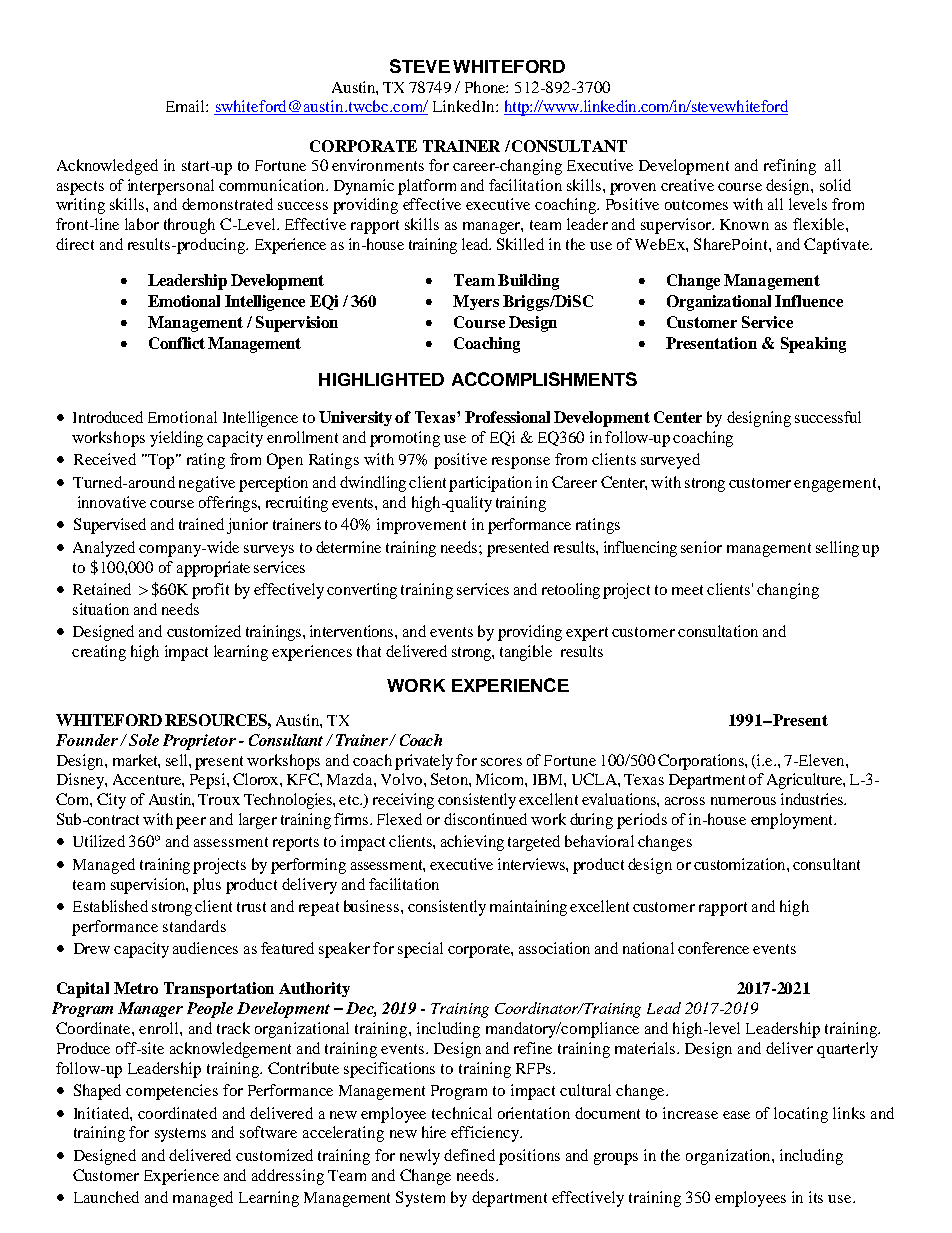 Image resolution: width=952 pixels, height=1233 pixels. What do you see at coordinates (469, 1155) in the screenshot?
I see `defined` at bounding box center [469, 1155].
